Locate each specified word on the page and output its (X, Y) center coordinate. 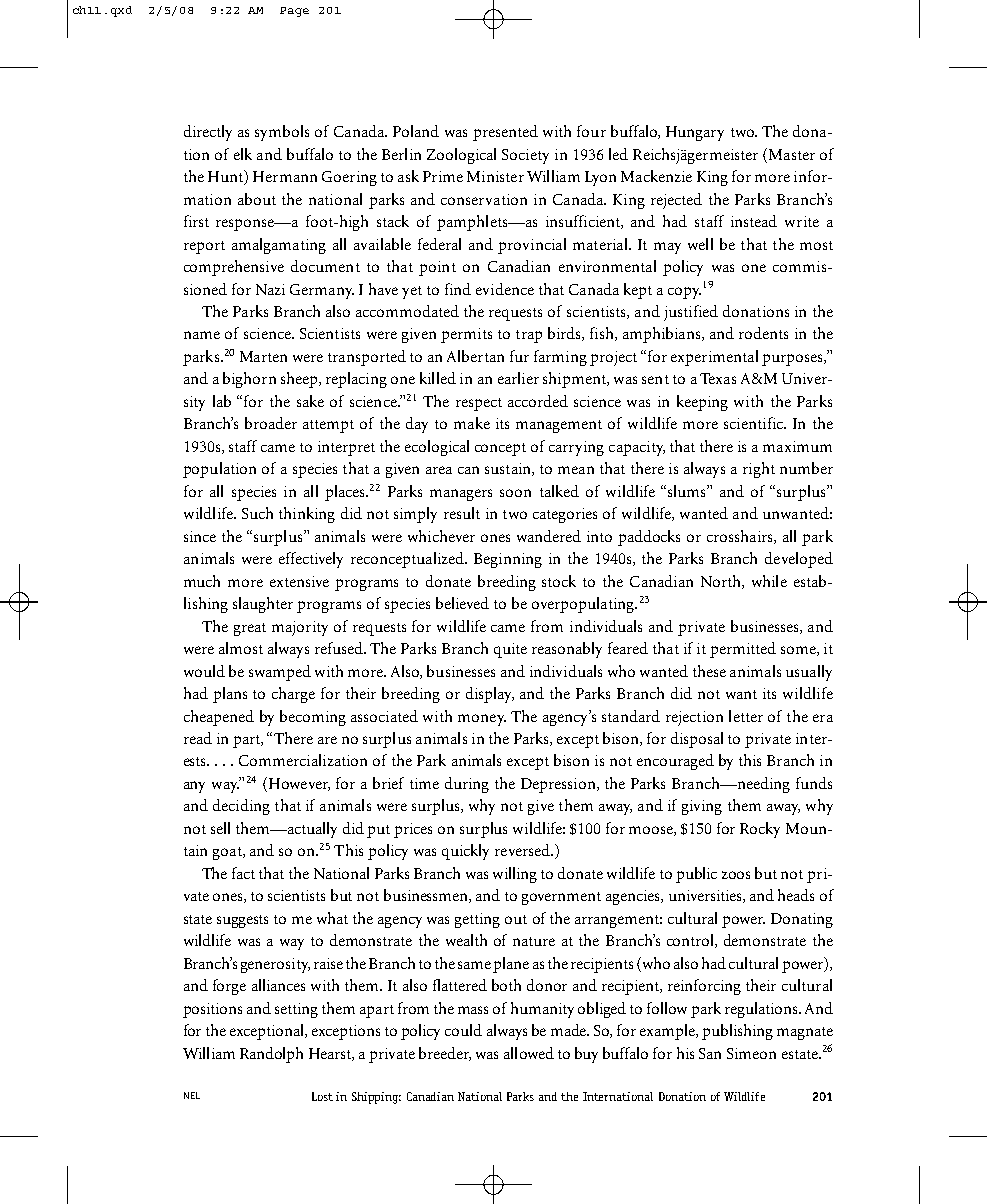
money (482, 720)
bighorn (249, 380)
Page (294, 12)
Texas (718, 378)
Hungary (695, 133)
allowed (529, 1053)
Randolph (271, 1055)
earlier (518, 378)
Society (525, 156)
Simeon (751, 1053)
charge (293, 695)
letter (746, 716)
